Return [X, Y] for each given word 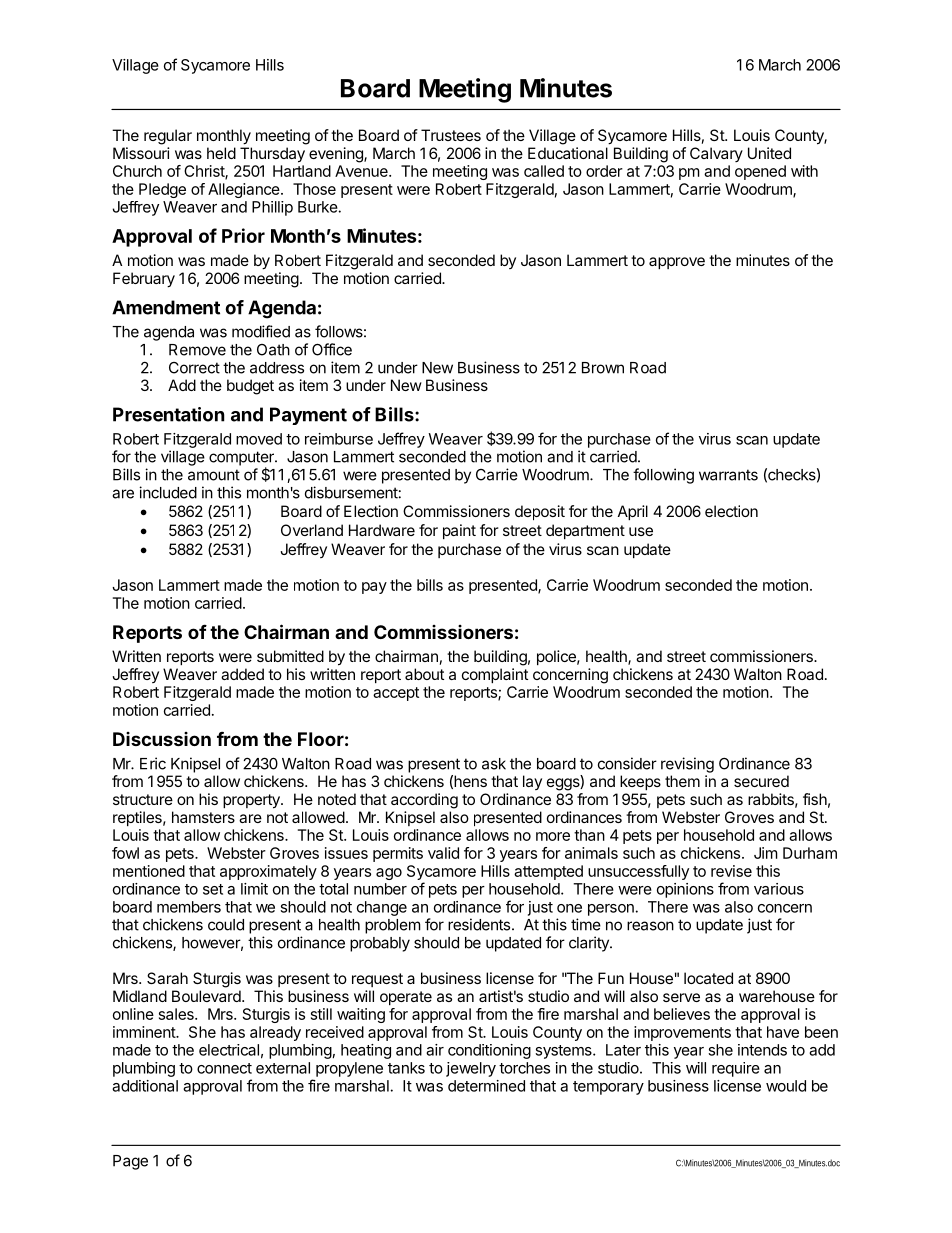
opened [760, 172]
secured [761, 781]
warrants [728, 475]
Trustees [451, 135]
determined [486, 1086]
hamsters [203, 817]
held [221, 153]
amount [214, 475]
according [424, 801]
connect [224, 1068]
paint [459, 531]
